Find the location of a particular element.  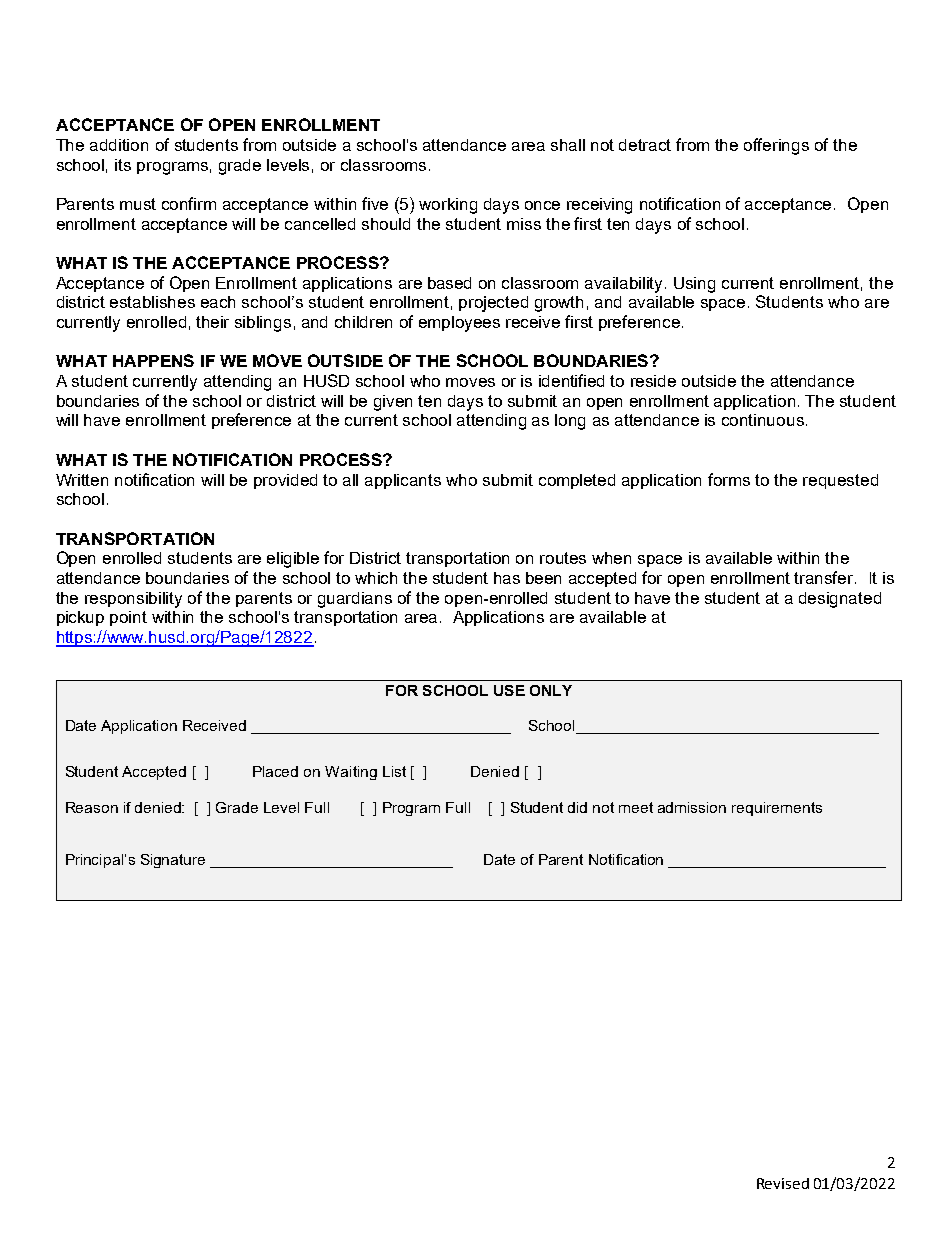

Signature is located at coordinates (173, 861).
